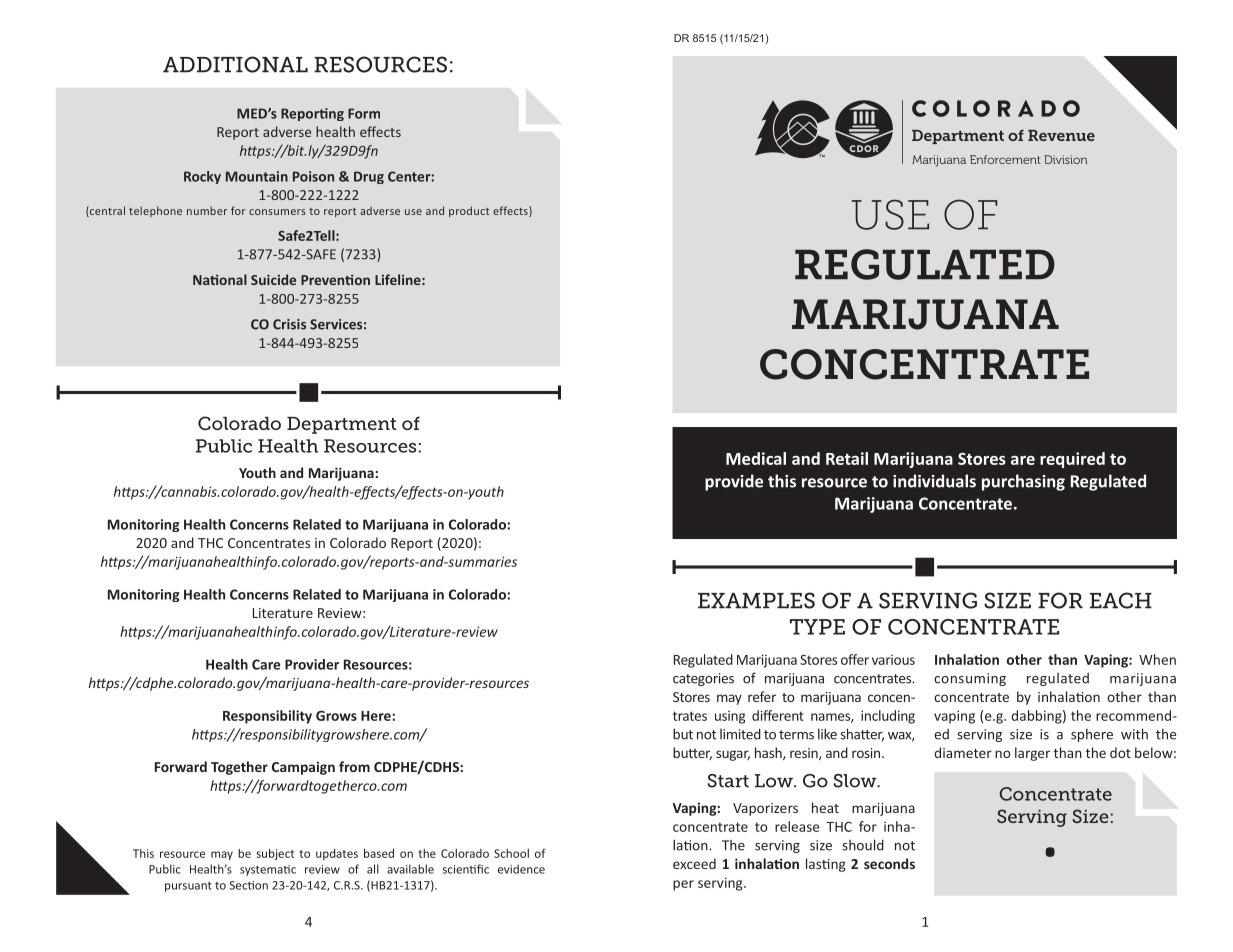 Image resolution: width=1233 pixels, height=952 pixels. I want to click on purchasing, so click(1023, 482).
